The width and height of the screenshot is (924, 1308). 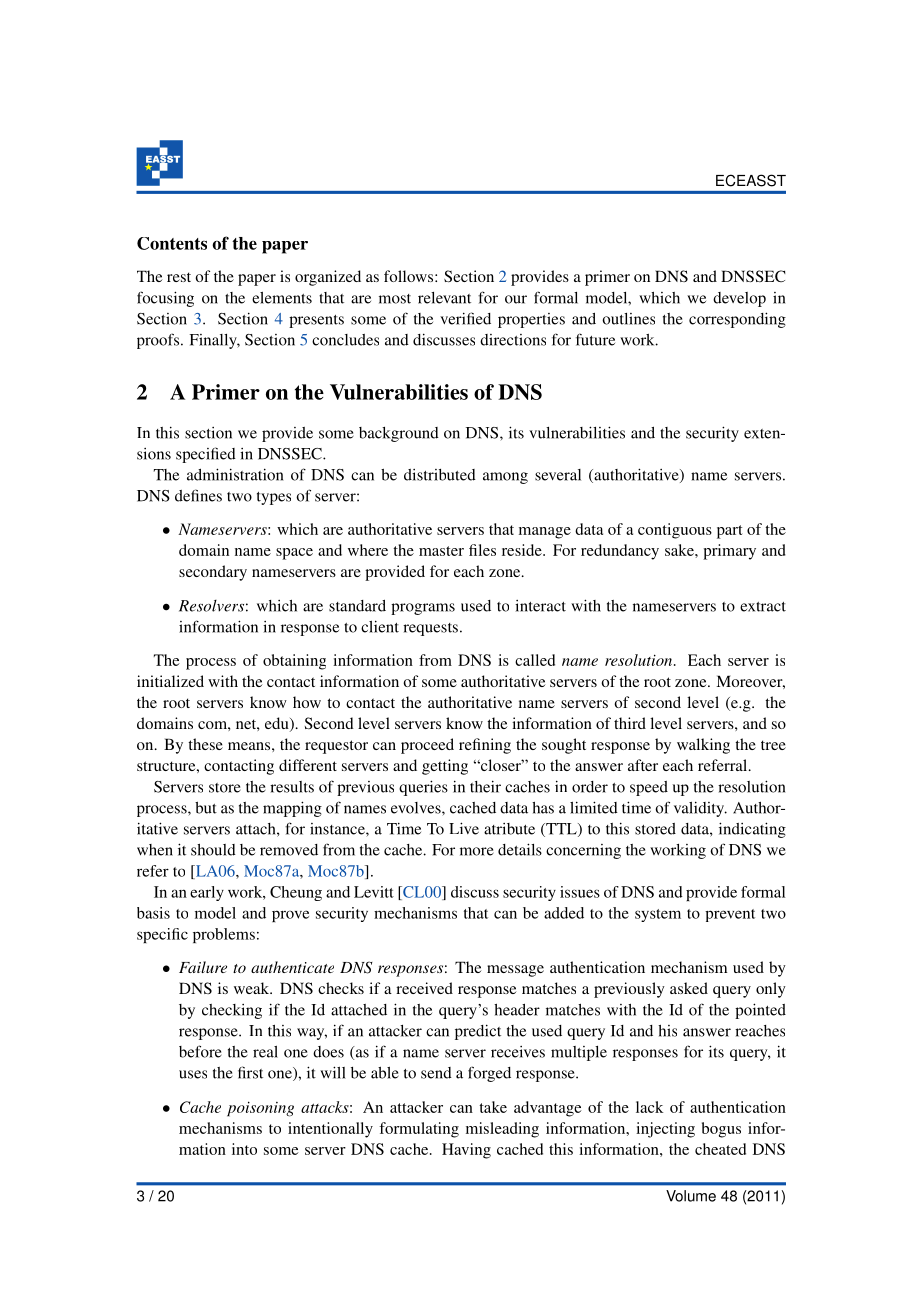 I want to click on should, so click(x=213, y=850).
